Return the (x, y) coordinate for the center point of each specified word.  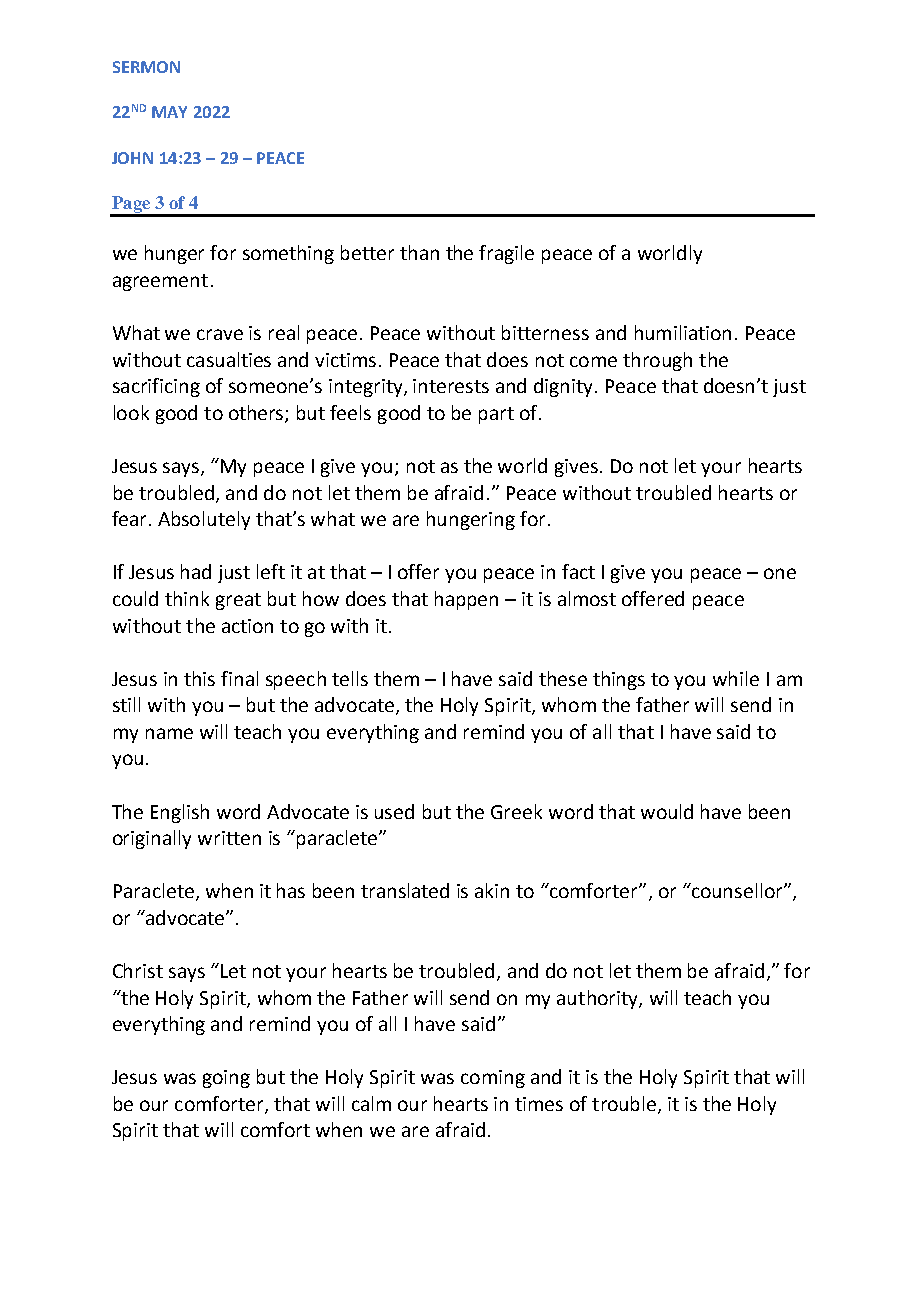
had (196, 571)
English (180, 813)
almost (587, 598)
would (667, 811)
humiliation (683, 332)
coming (493, 1079)
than (419, 252)
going (226, 1079)
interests (451, 386)
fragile (506, 254)
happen (466, 600)
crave (220, 334)
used (394, 811)
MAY (169, 112)
